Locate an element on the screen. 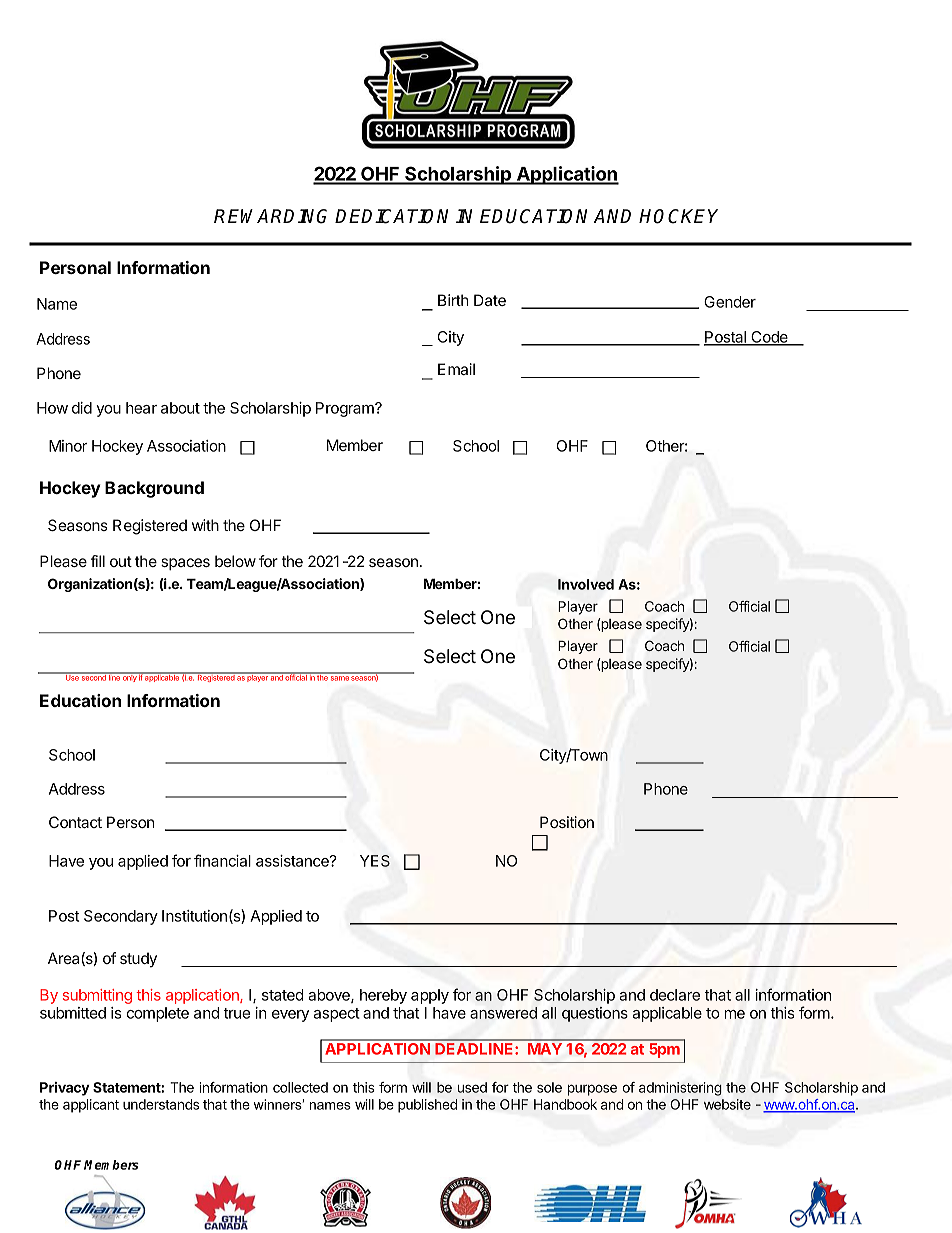 The image size is (952, 1233). understands is located at coordinates (161, 1104).
